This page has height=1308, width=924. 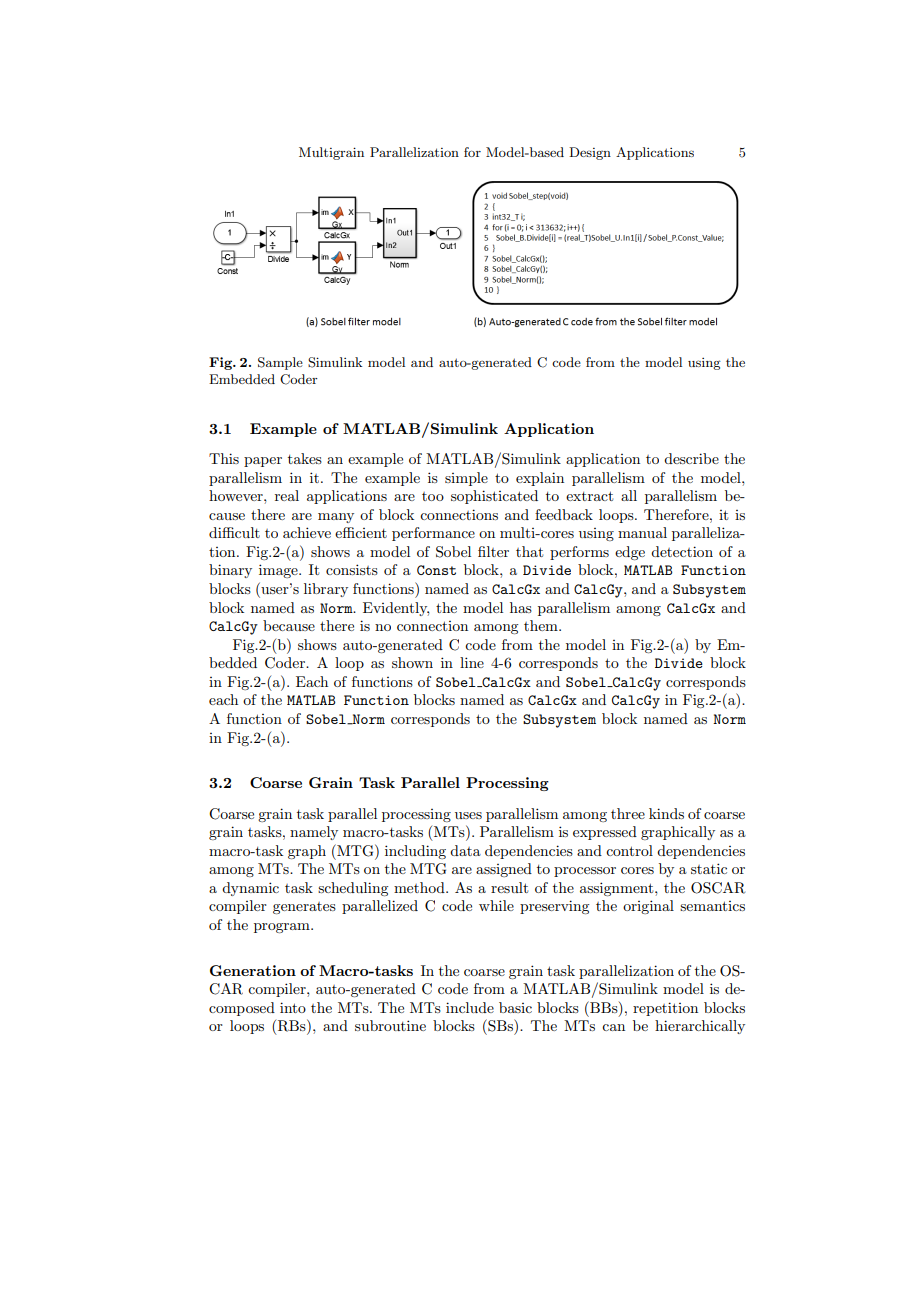 What do you see at coordinates (691, 458) in the page?
I see `describe` at bounding box center [691, 458].
